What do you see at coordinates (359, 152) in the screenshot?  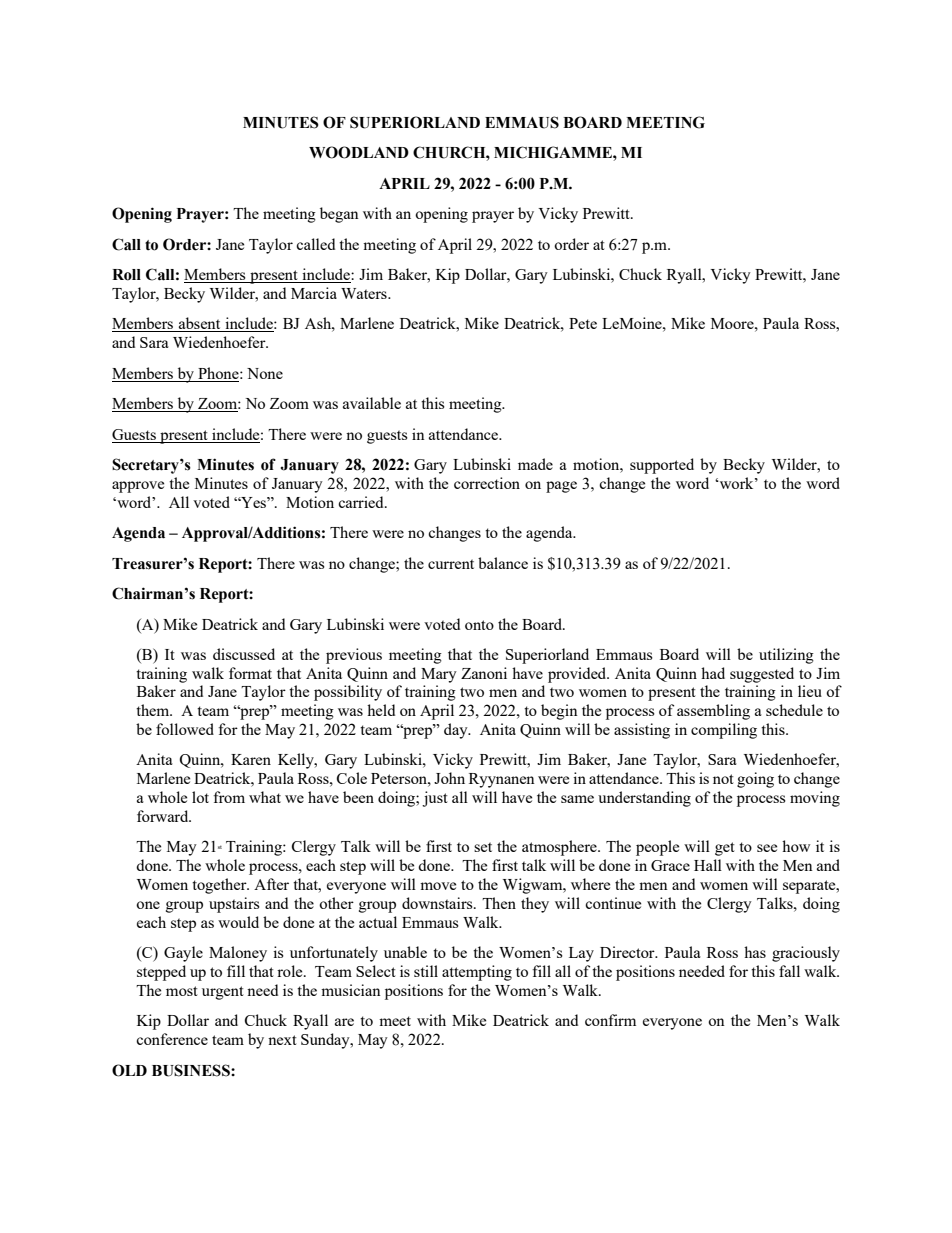 I see `WOODLAND` at bounding box center [359, 152].
